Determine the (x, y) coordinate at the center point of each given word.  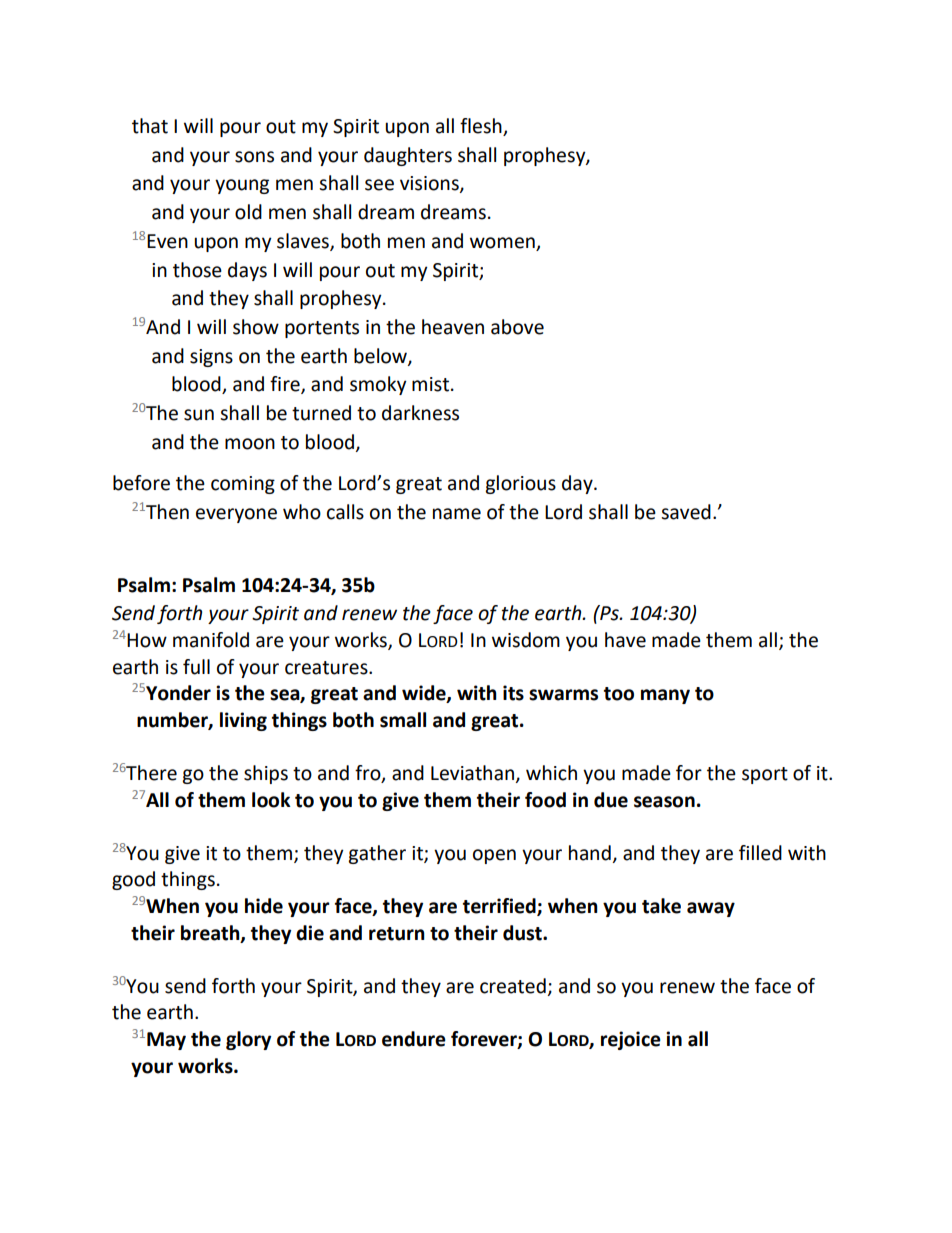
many (665, 696)
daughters (408, 156)
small (403, 720)
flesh (482, 127)
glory (248, 1040)
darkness (420, 413)
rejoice (631, 1040)
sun (199, 415)
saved (686, 512)
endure (414, 1039)
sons (254, 157)
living (243, 721)
